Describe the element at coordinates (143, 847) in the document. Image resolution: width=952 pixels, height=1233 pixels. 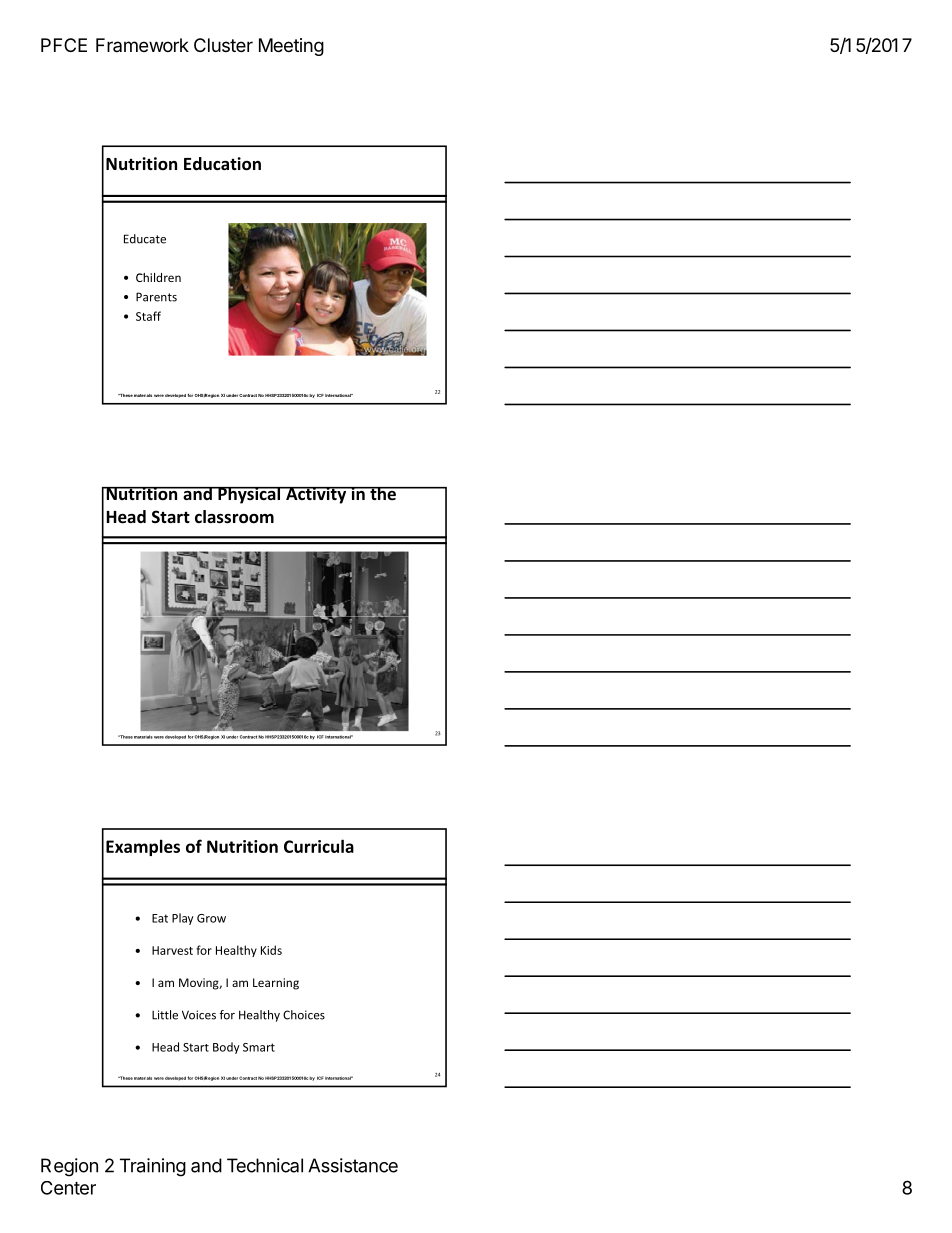
I see `Examples` at that location.
